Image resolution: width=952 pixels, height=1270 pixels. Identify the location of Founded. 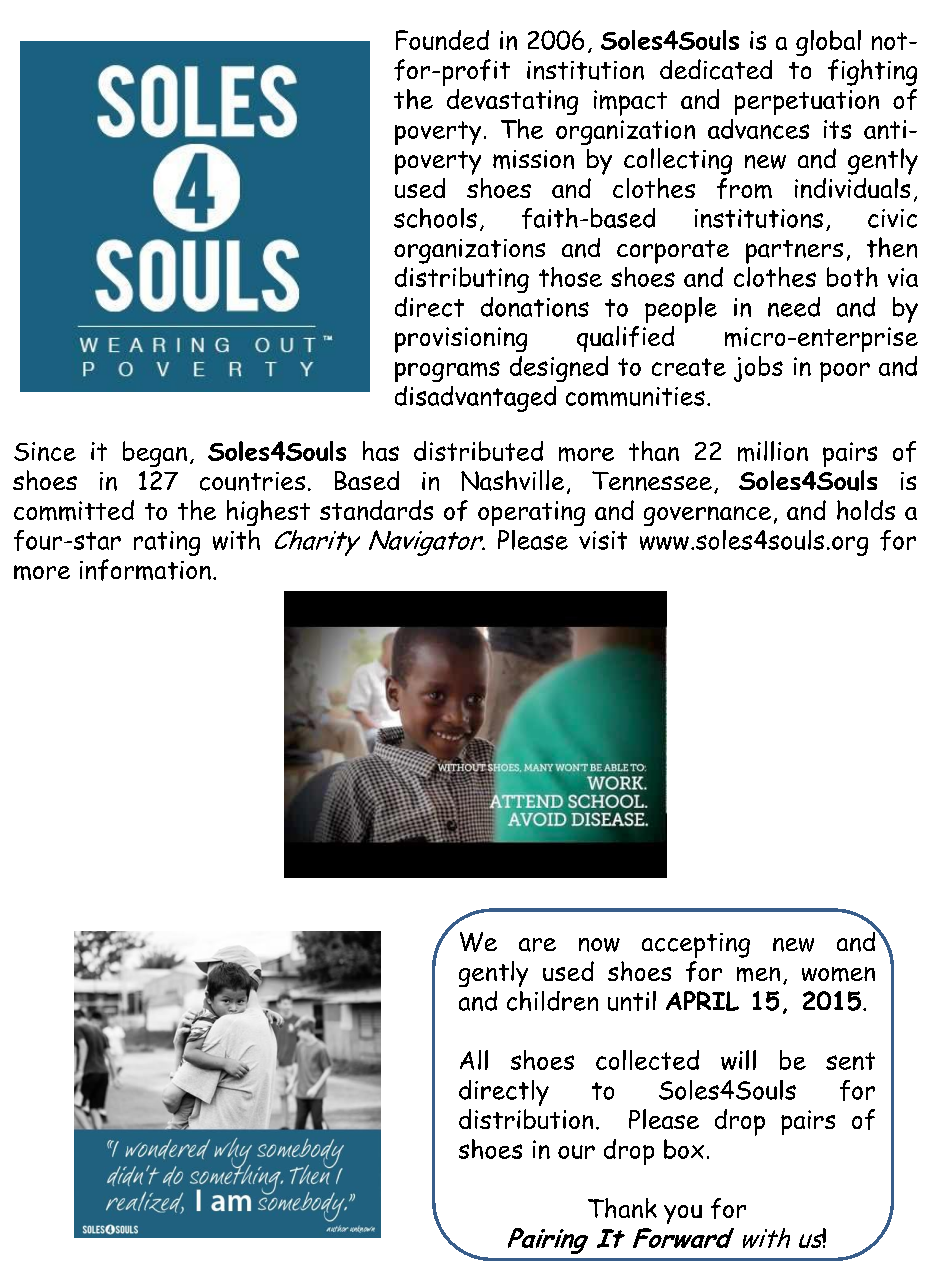
(442, 40).
